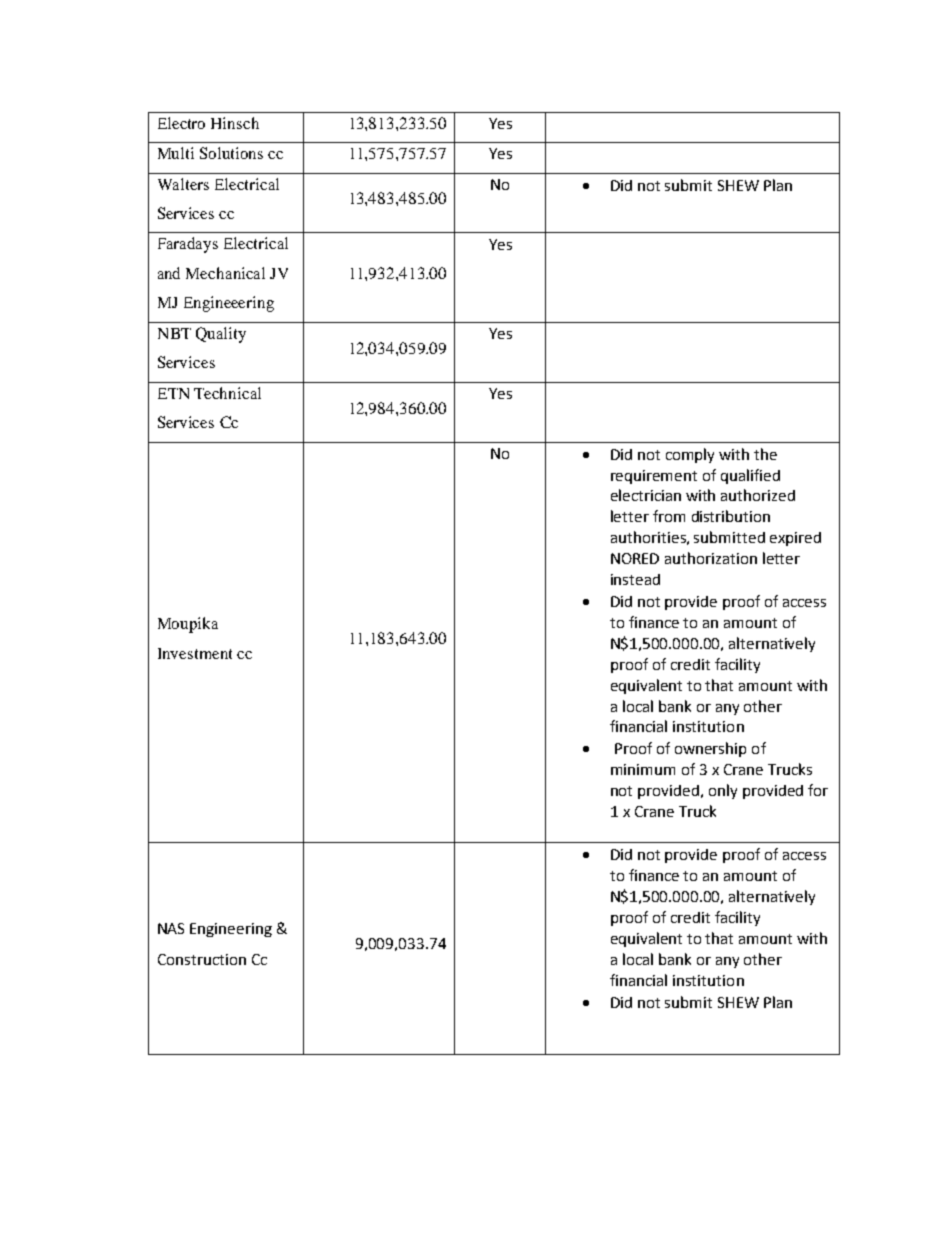 The width and height of the screenshot is (952, 1233). I want to click on only, so click(723, 791).
